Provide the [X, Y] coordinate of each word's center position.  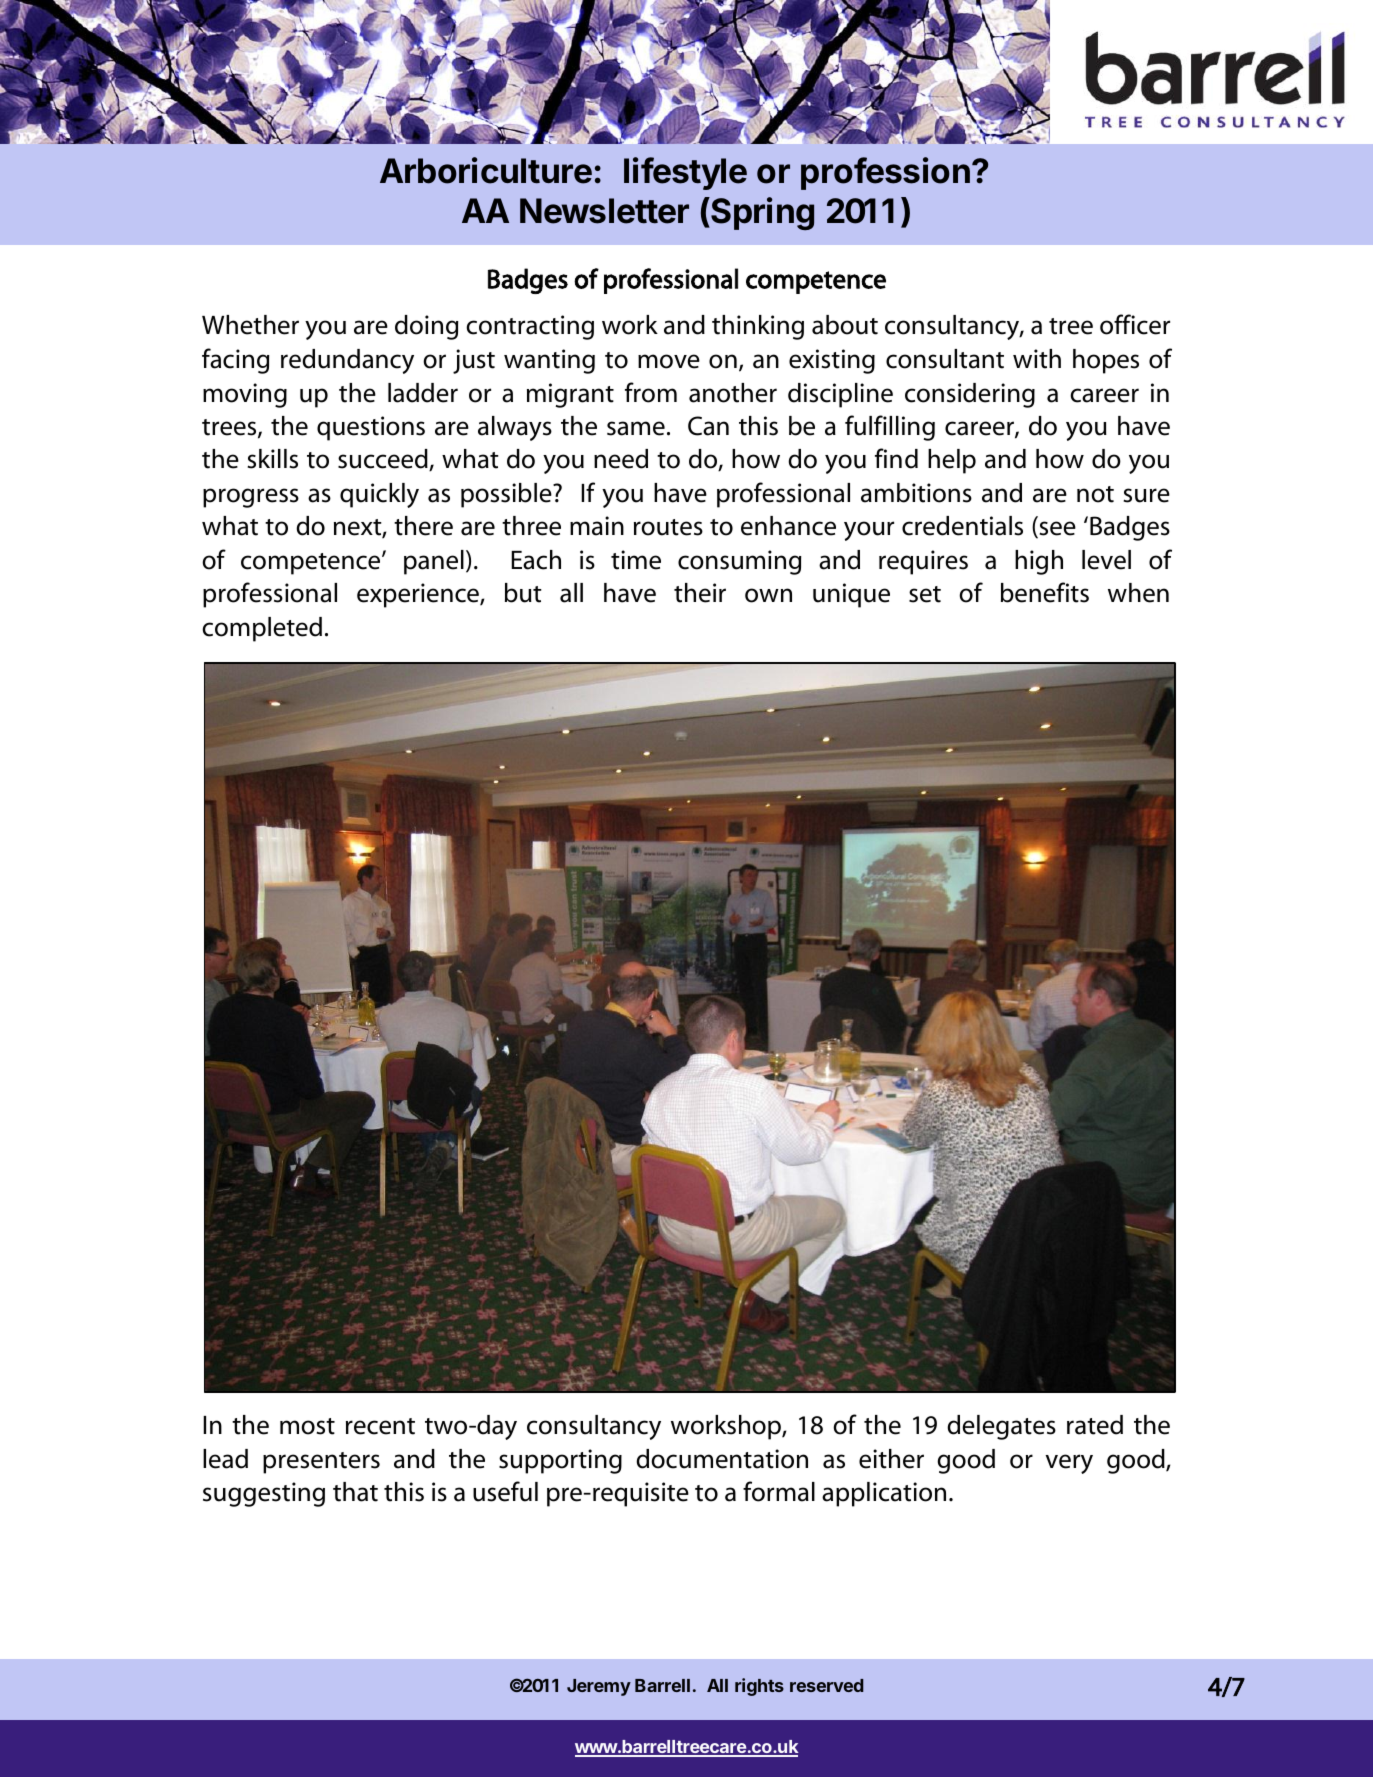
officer [1135, 324]
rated [1095, 1425]
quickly [379, 495]
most [307, 1426]
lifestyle [685, 173]
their [700, 593]
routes [668, 527]
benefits [1045, 592]
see [1056, 530]
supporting [560, 1461]
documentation [722, 1459]
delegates [1001, 1427]
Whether [250, 325]
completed [262, 629]
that [355, 1492]
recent [380, 1426]
